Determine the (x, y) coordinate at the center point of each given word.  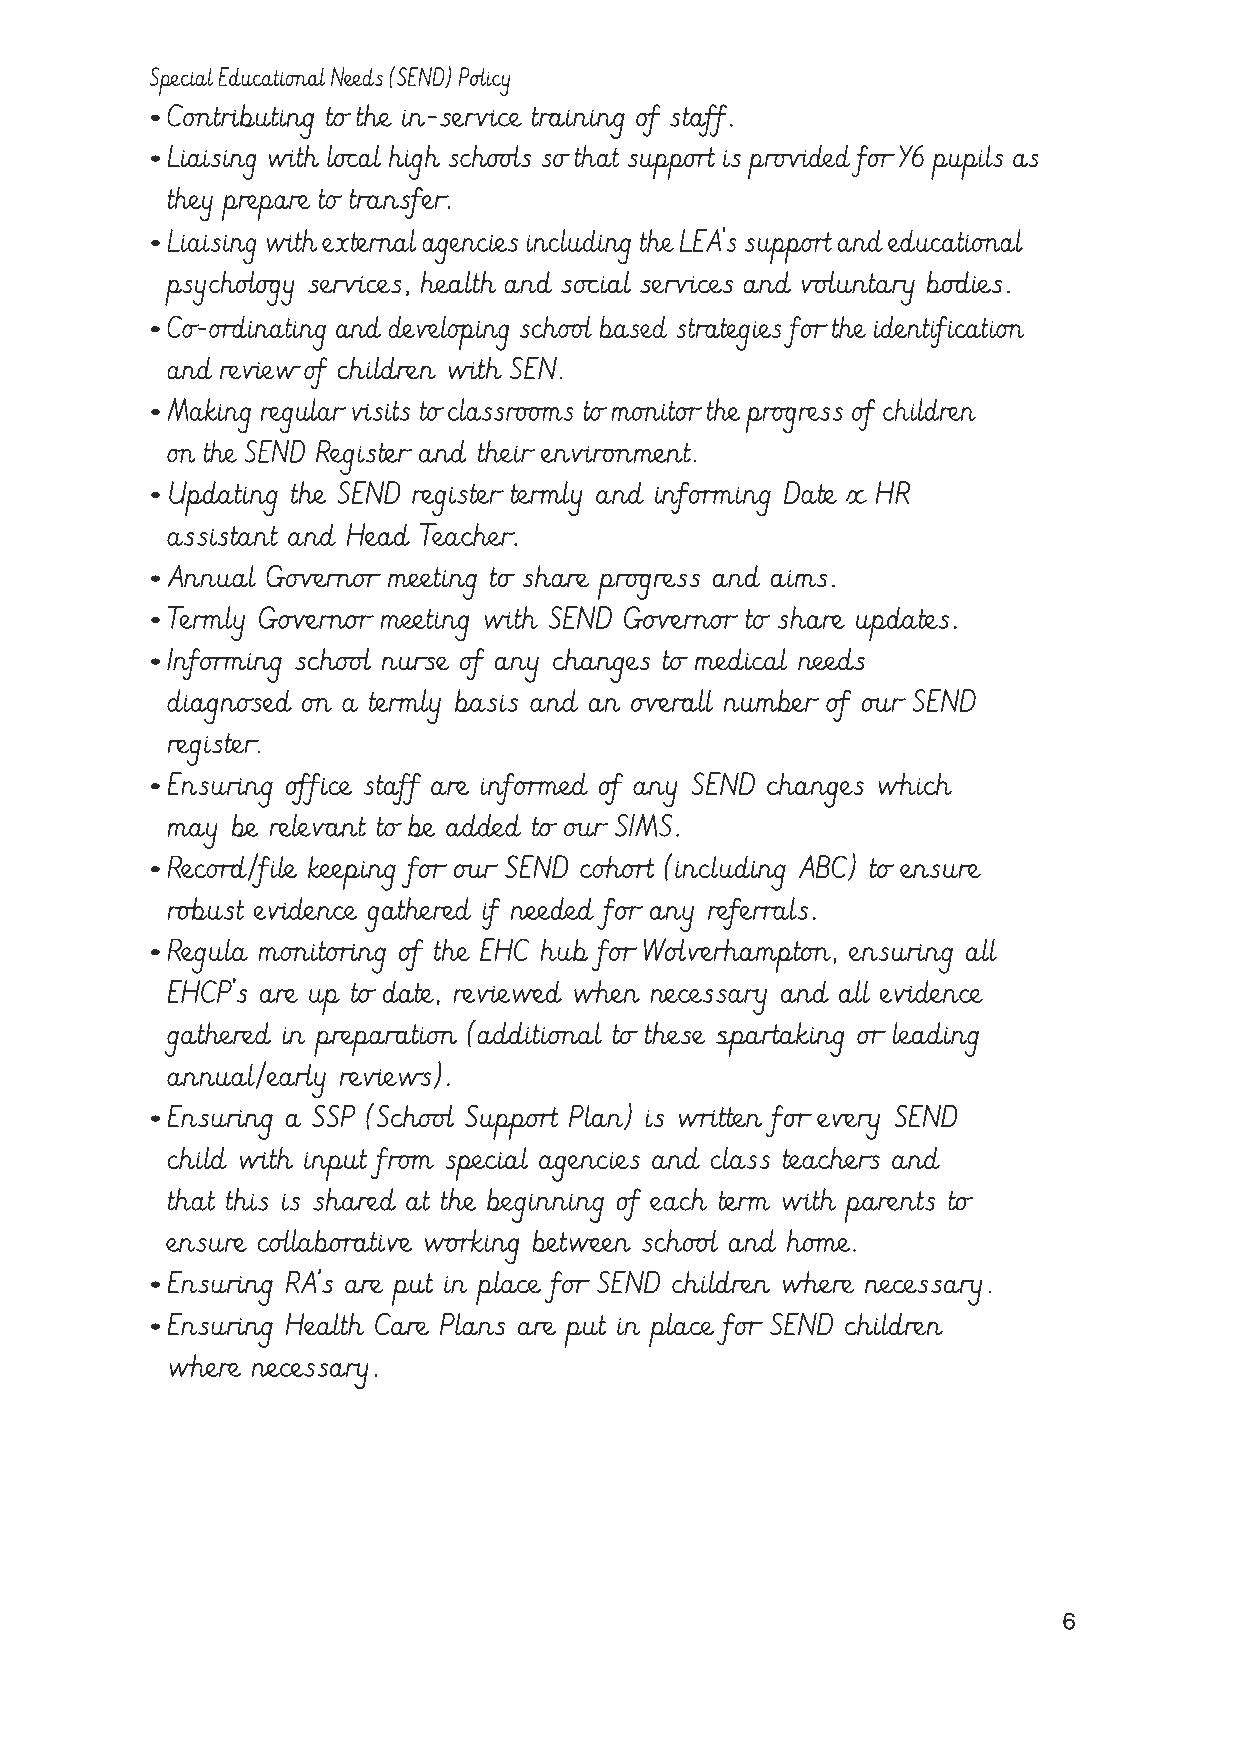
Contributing (240, 121)
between (581, 1240)
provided (799, 162)
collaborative (335, 1240)
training (578, 122)
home (819, 1240)
